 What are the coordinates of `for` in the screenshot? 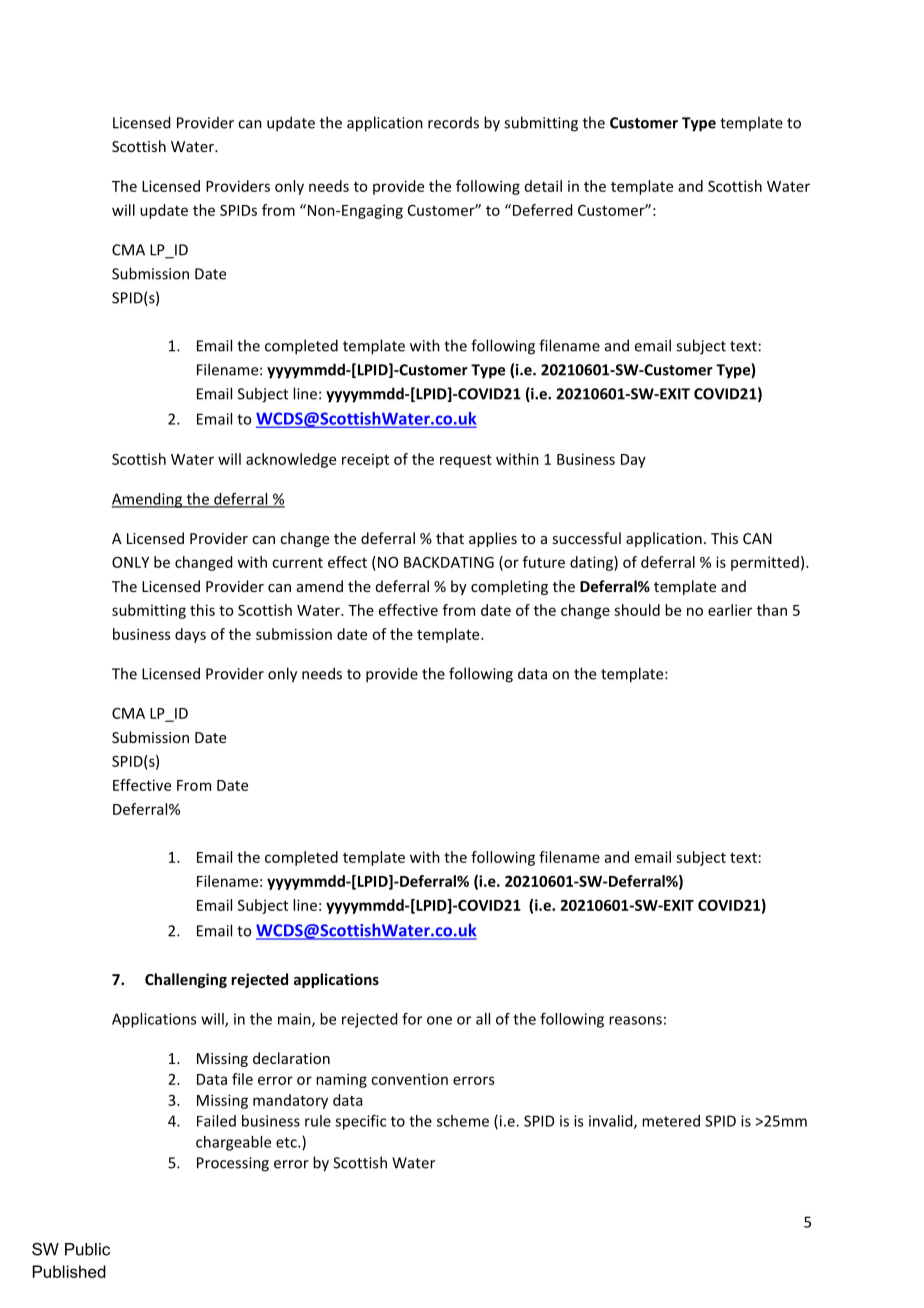 It's located at (412, 1019).
